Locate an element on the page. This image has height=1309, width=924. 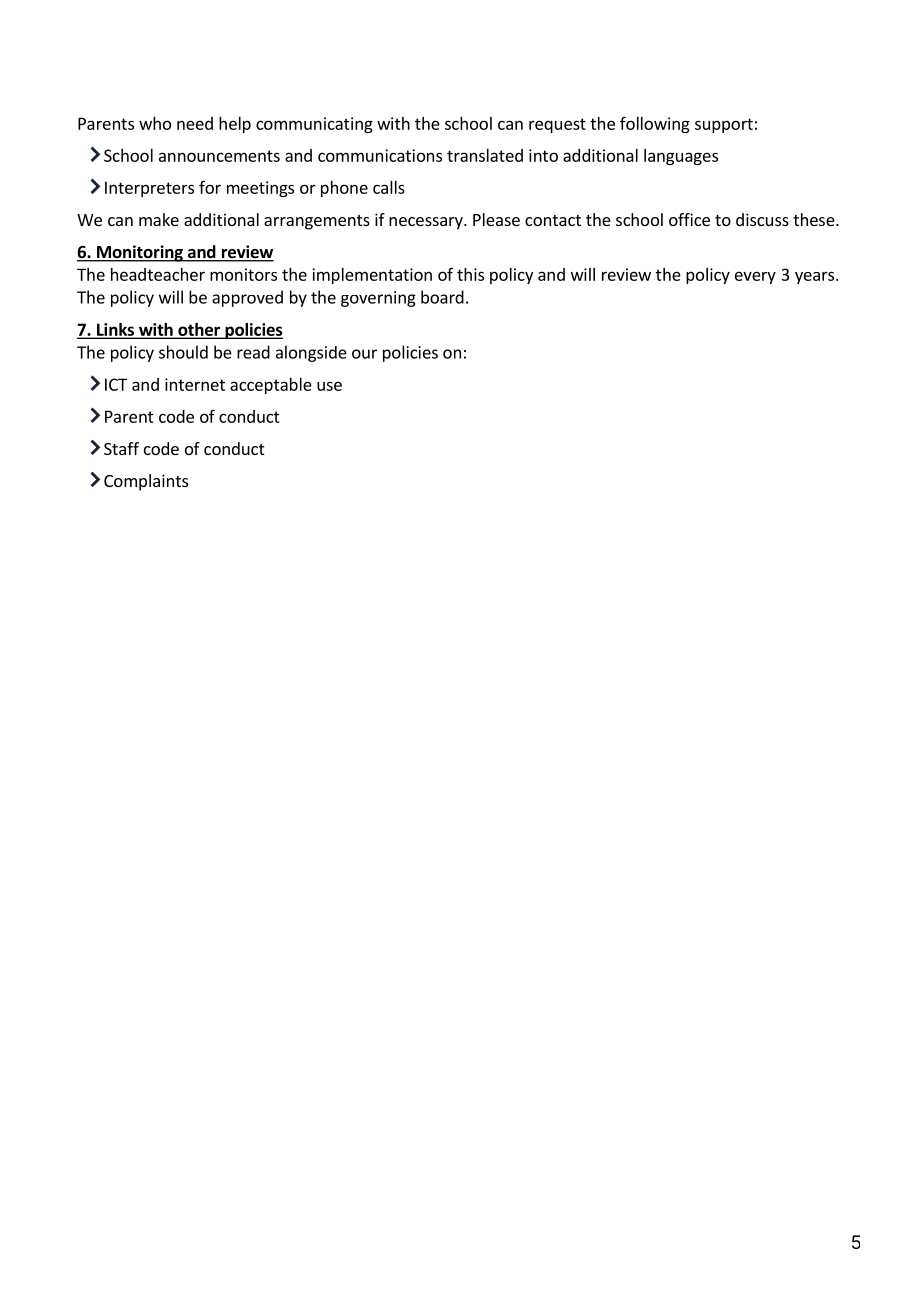
board is located at coordinates (442, 297).
